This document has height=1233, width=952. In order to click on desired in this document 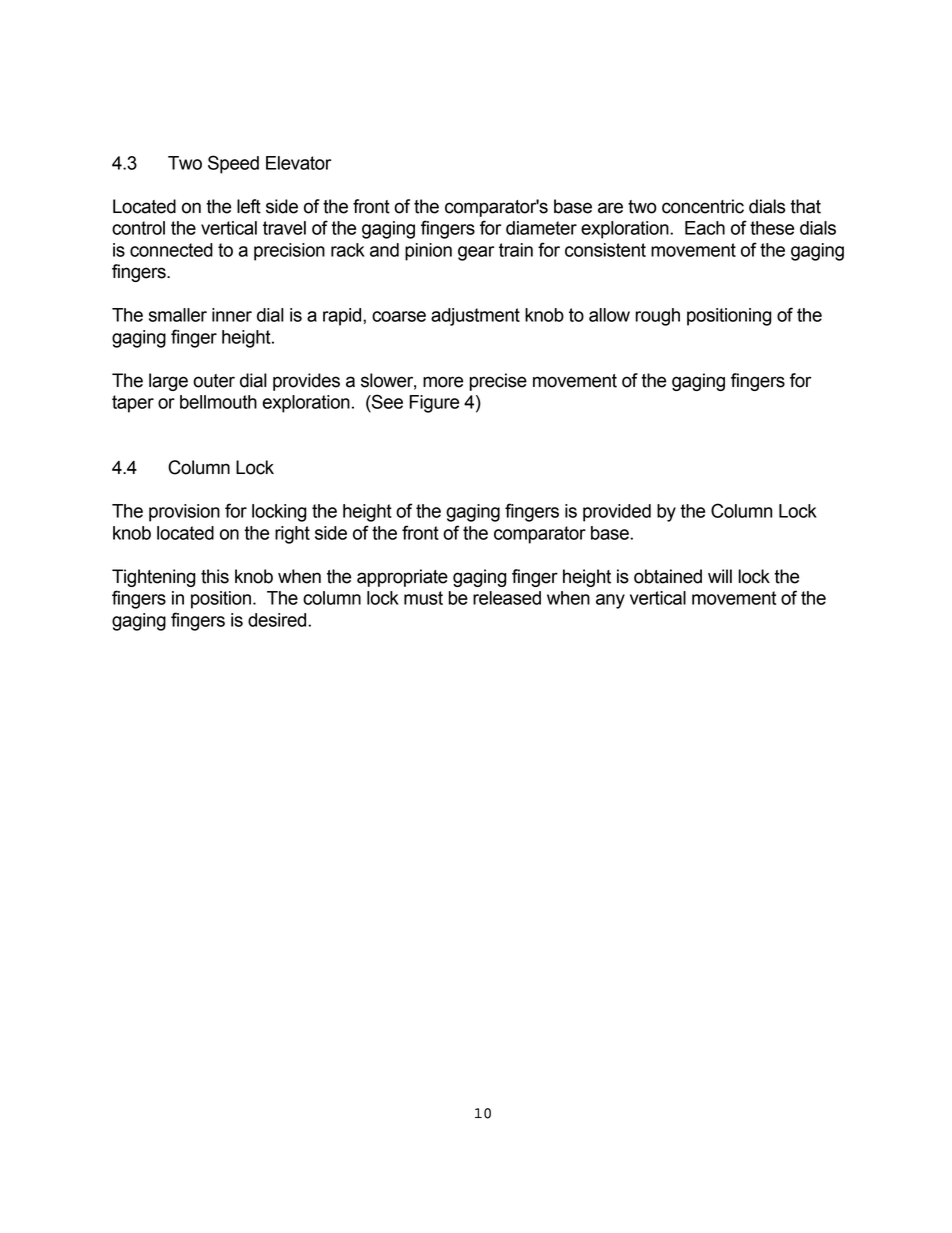, I will do `click(278, 620)`.
